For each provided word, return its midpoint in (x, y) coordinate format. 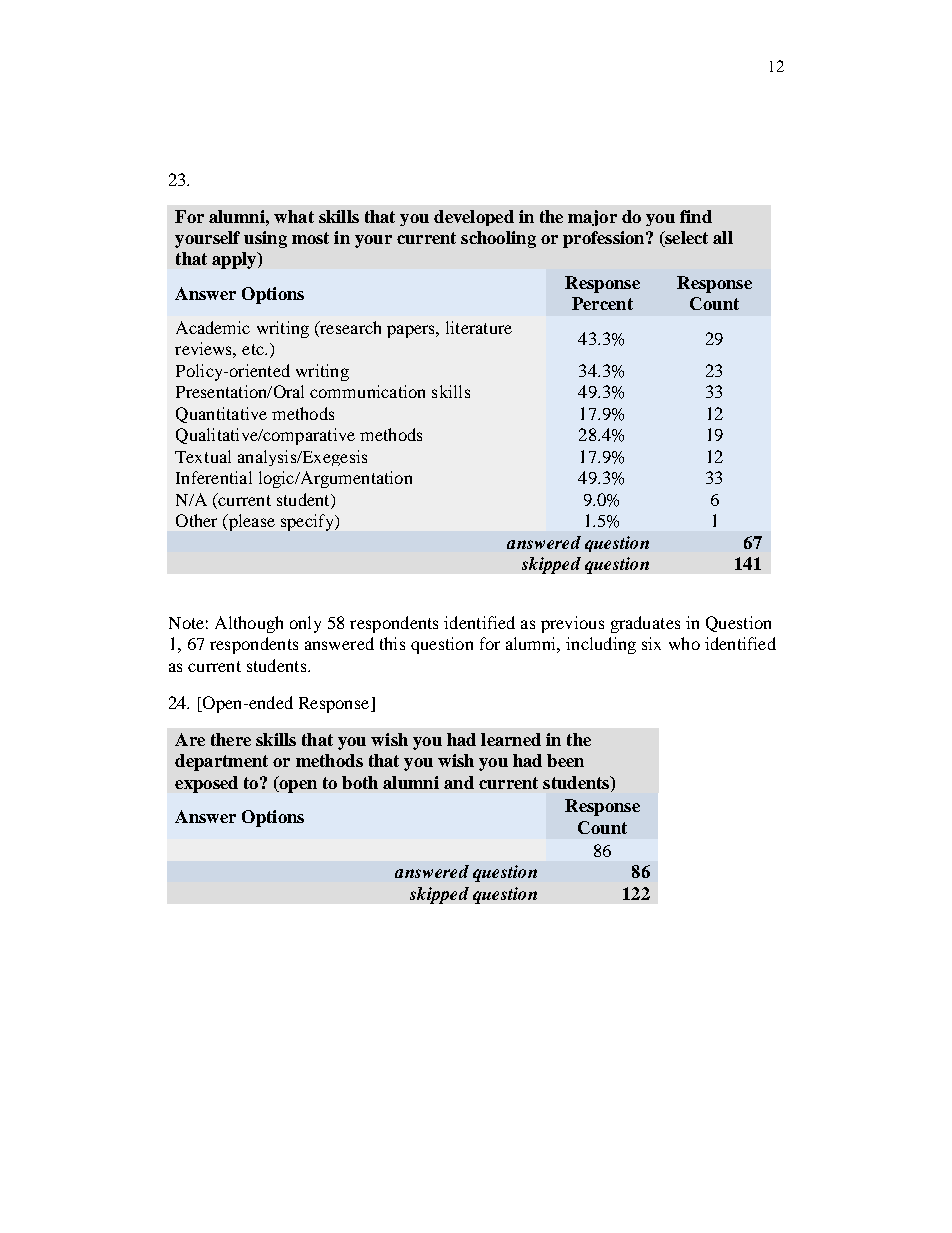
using (265, 239)
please (250, 522)
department (221, 762)
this (392, 643)
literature (479, 327)
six (651, 643)
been (565, 760)
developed (474, 218)
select (685, 239)
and (459, 782)
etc (254, 349)
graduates (645, 624)
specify (308, 522)
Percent (602, 303)
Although (249, 624)
